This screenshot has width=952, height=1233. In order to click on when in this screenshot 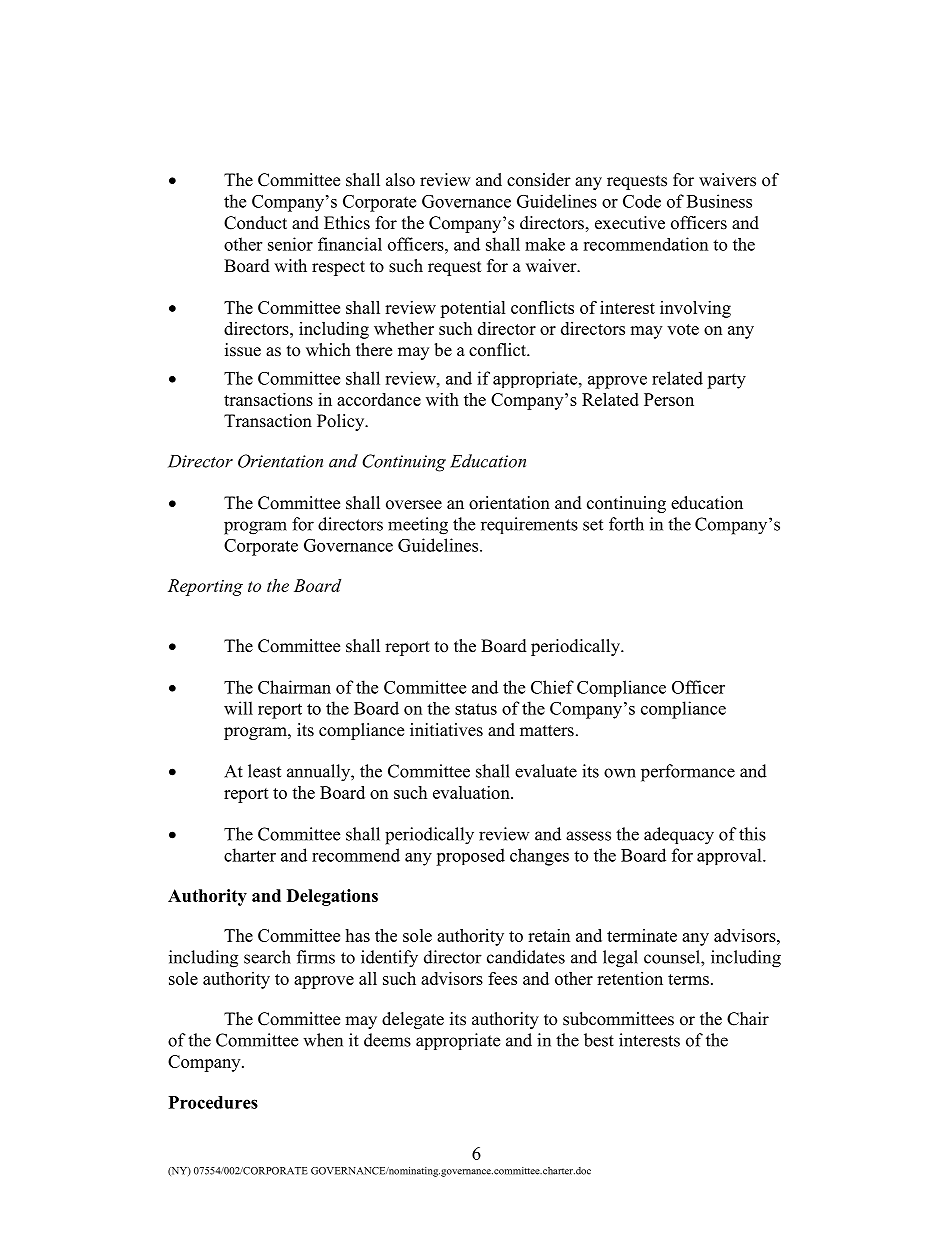, I will do `click(323, 1040)`.
